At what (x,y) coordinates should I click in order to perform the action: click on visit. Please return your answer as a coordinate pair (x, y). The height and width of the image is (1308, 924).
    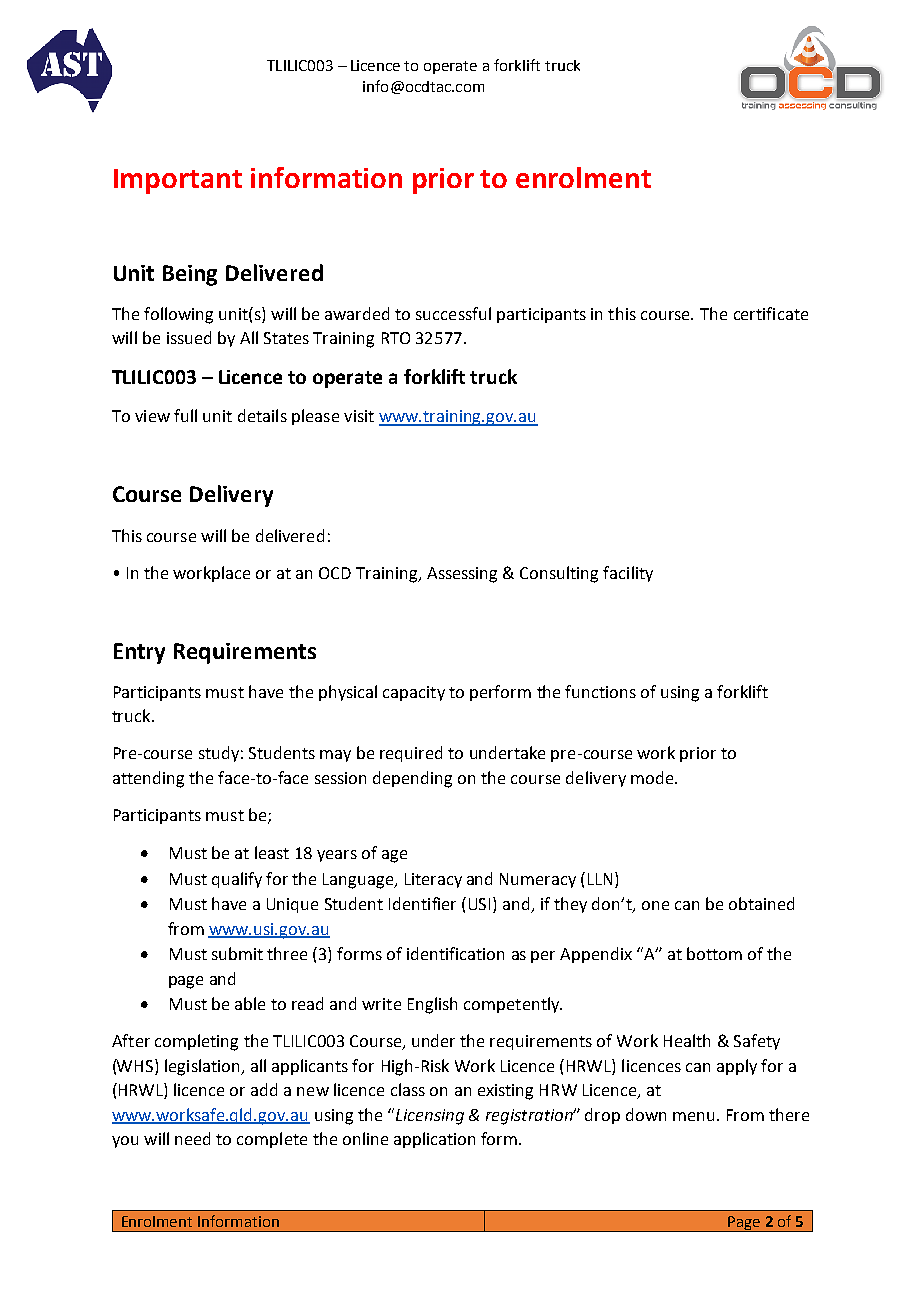
    Looking at the image, I should click on (359, 416).
